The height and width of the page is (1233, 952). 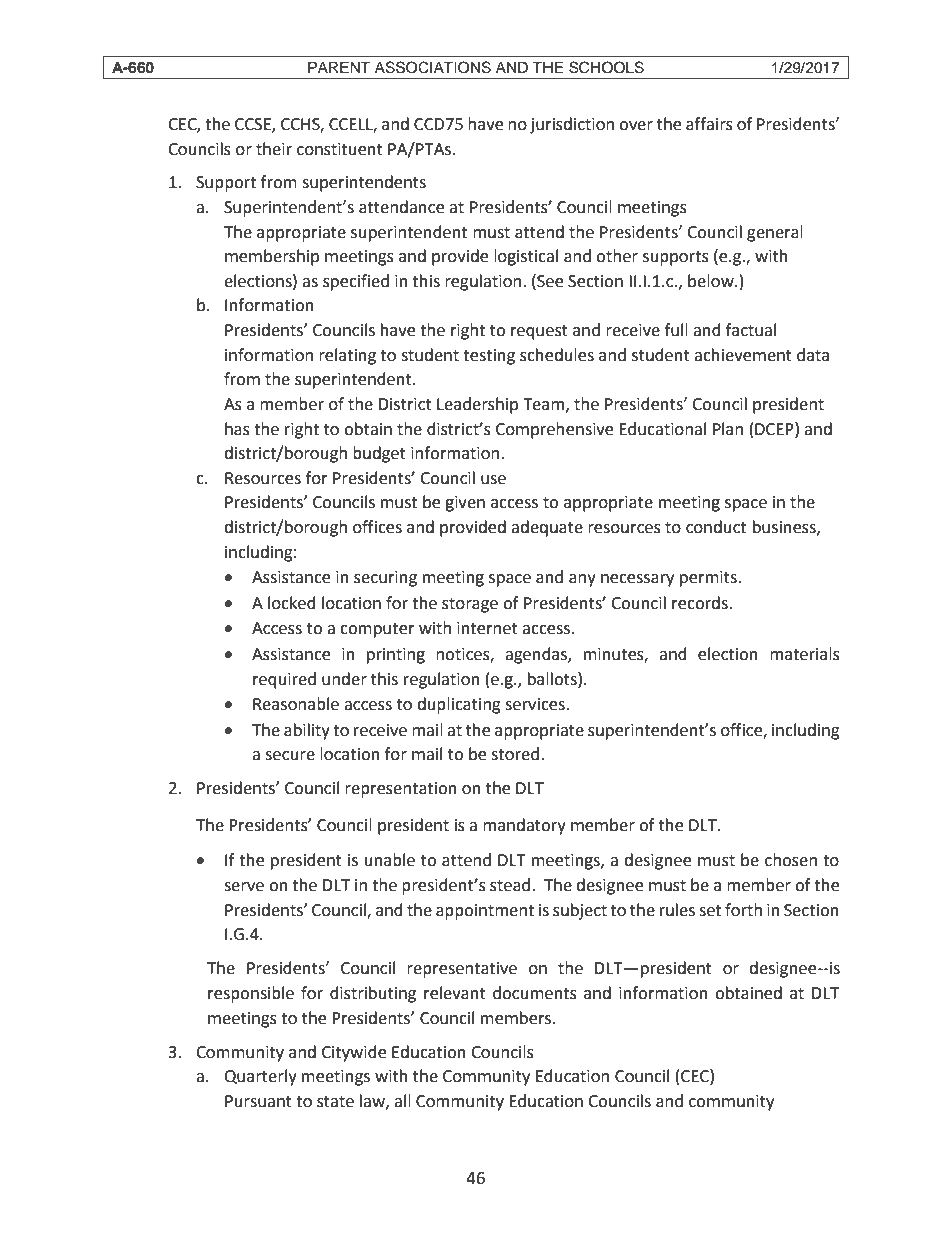 What do you see at coordinates (335, 1102) in the page?
I see `state` at bounding box center [335, 1102].
